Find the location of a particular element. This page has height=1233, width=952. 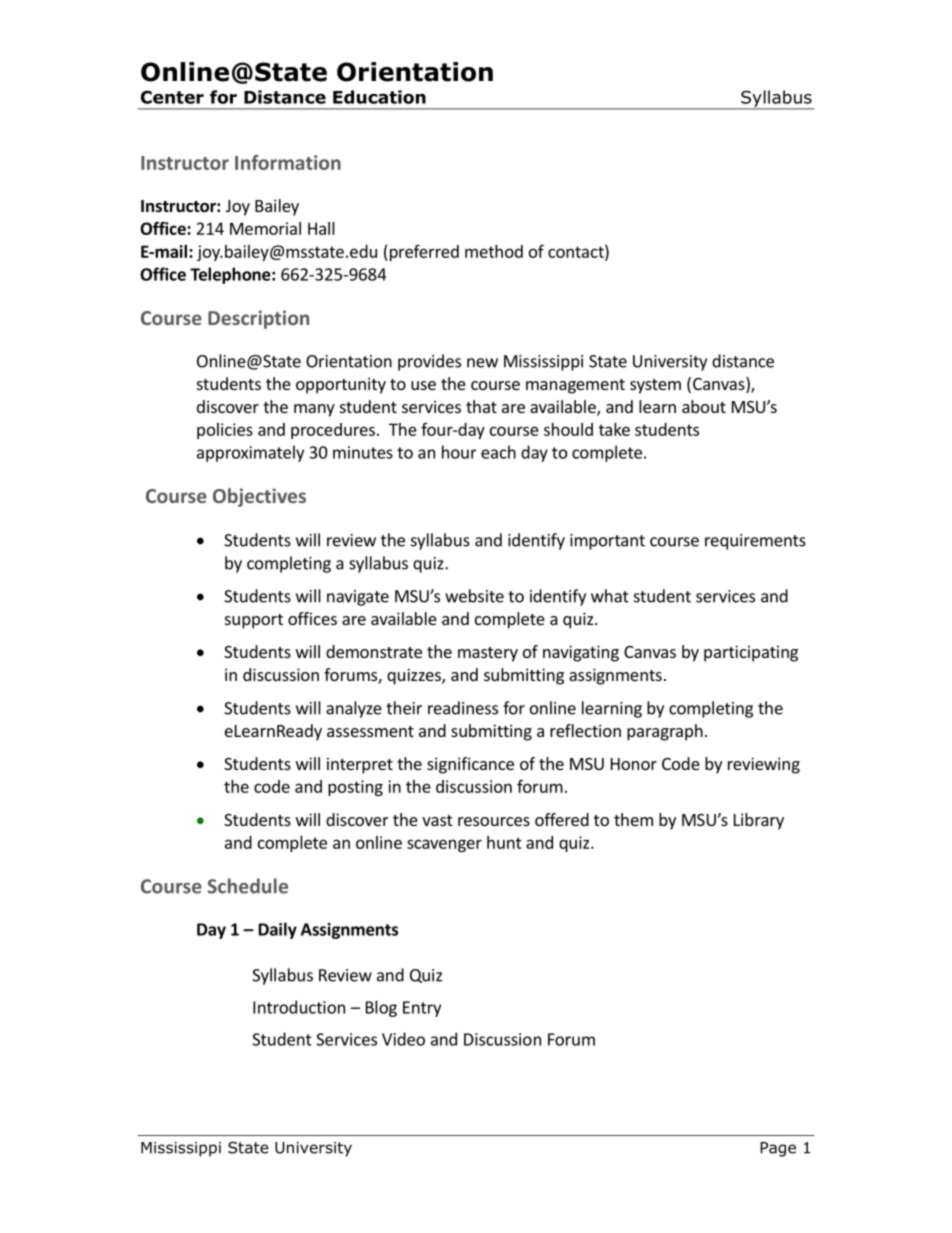

method is located at coordinates (494, 251).
